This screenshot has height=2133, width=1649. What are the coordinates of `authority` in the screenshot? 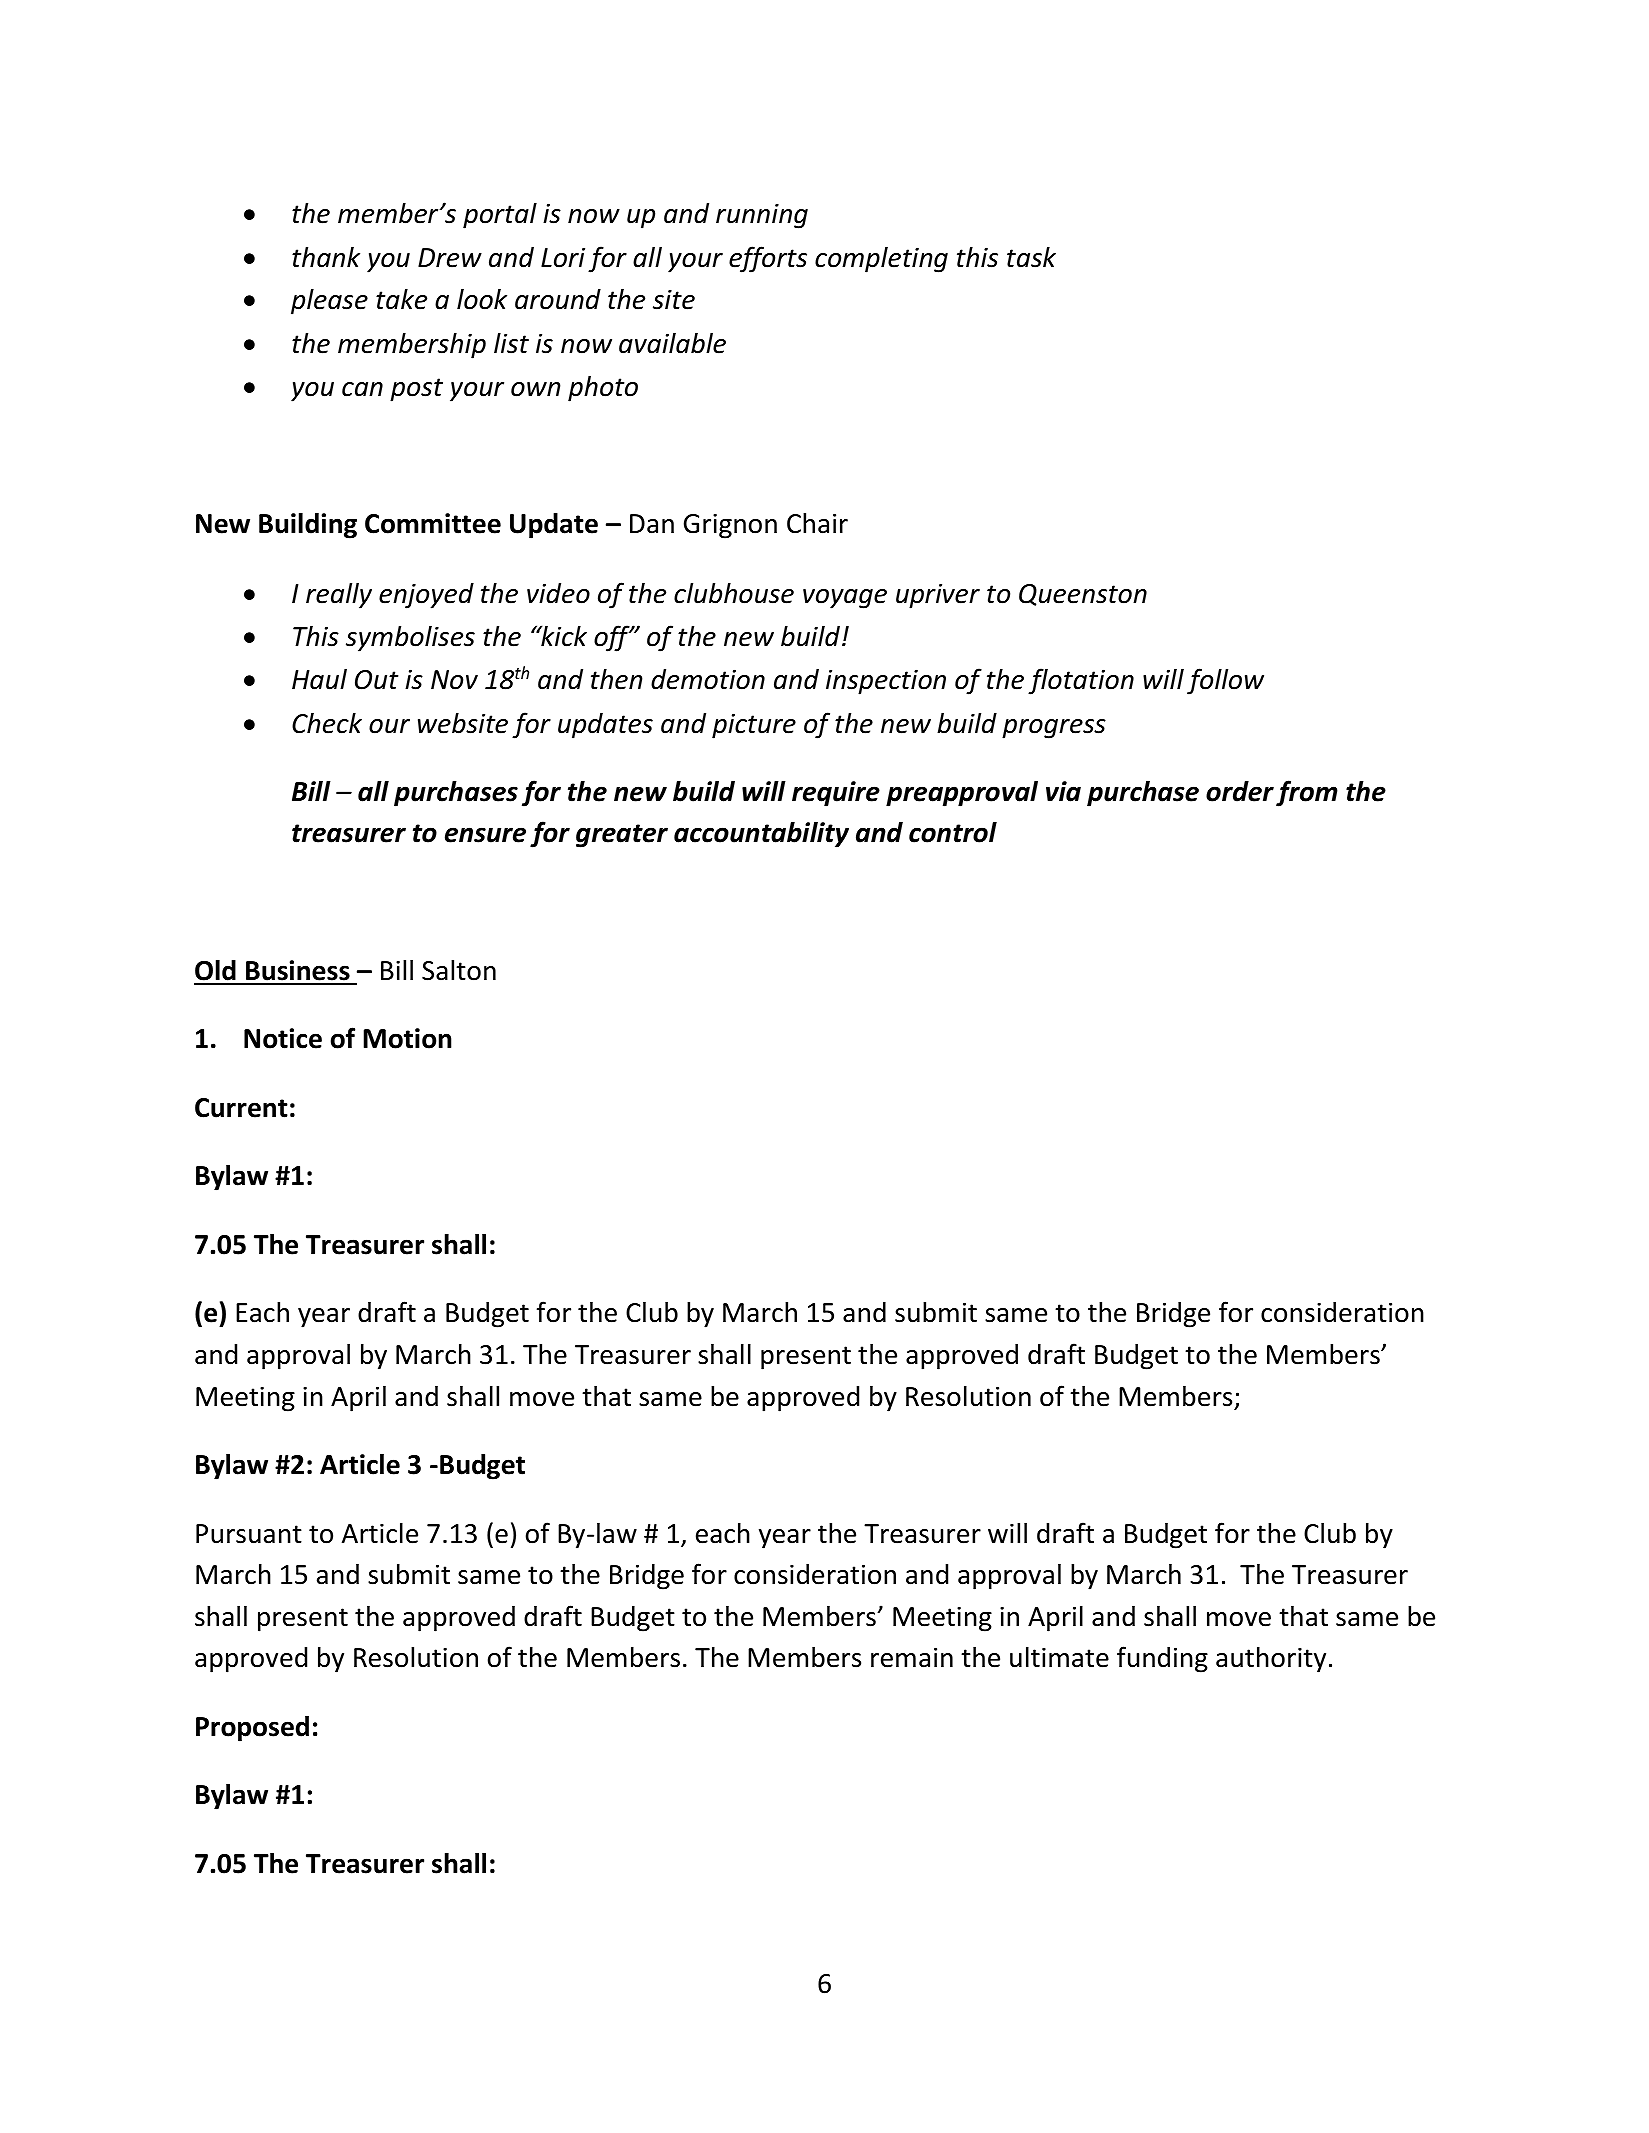 It's located at (1271, 1659).
